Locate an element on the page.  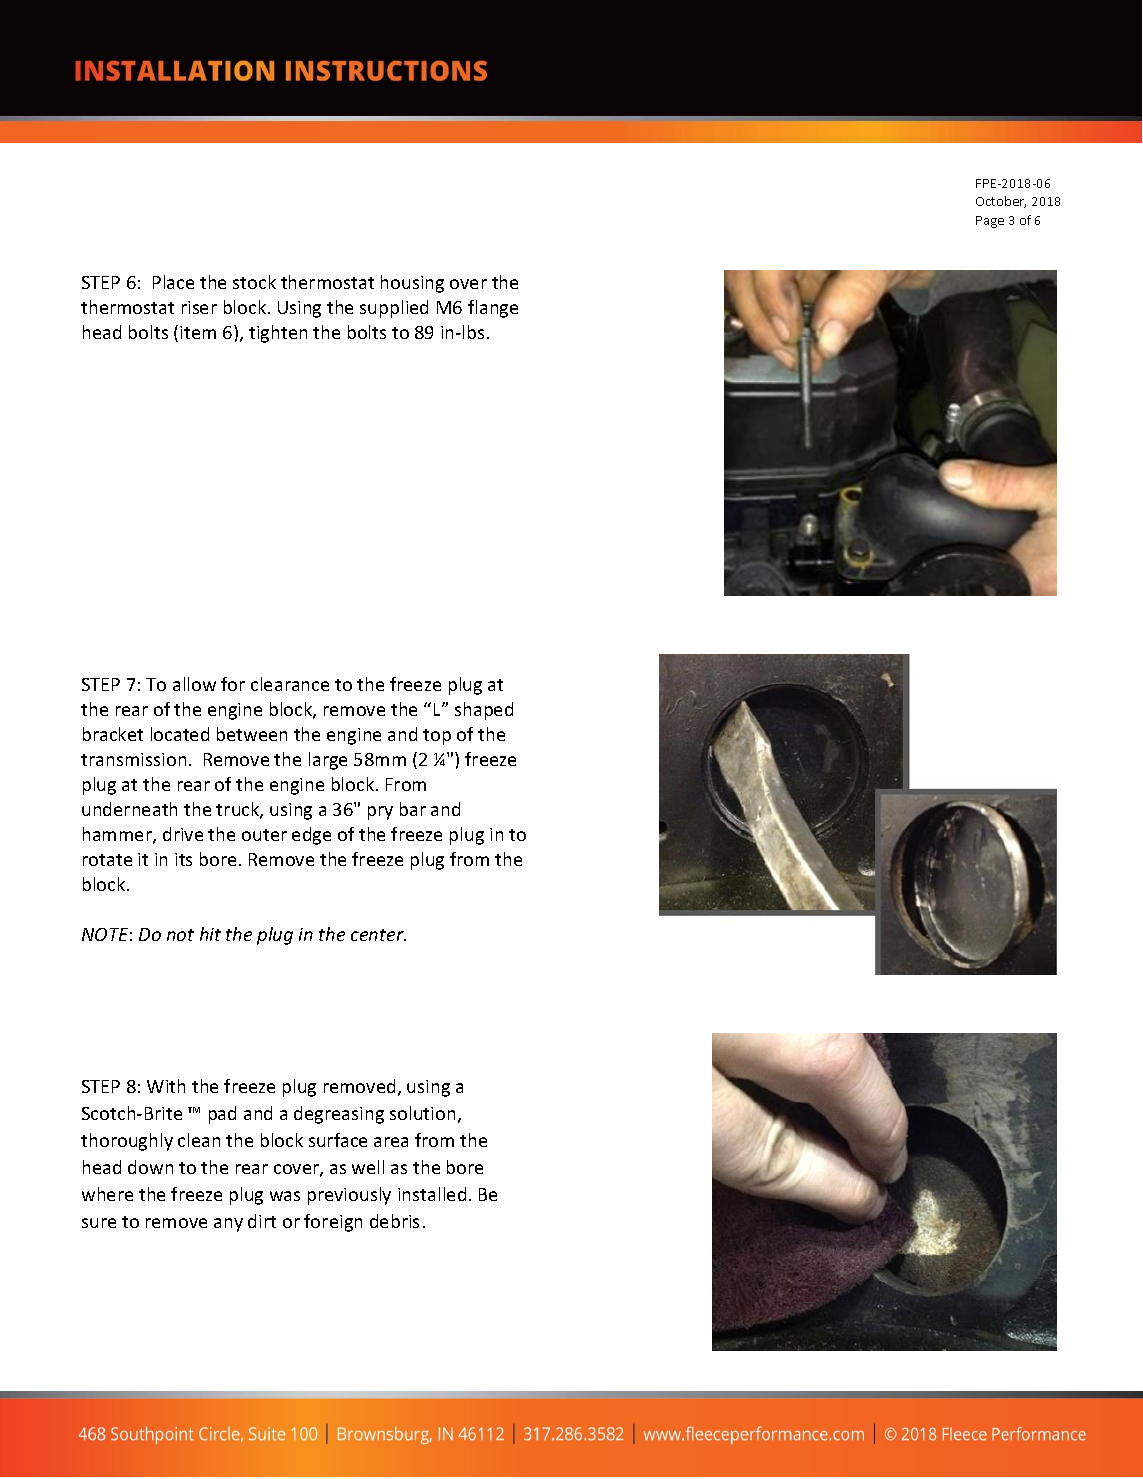
installed is located at coordinates (432, 1194).
